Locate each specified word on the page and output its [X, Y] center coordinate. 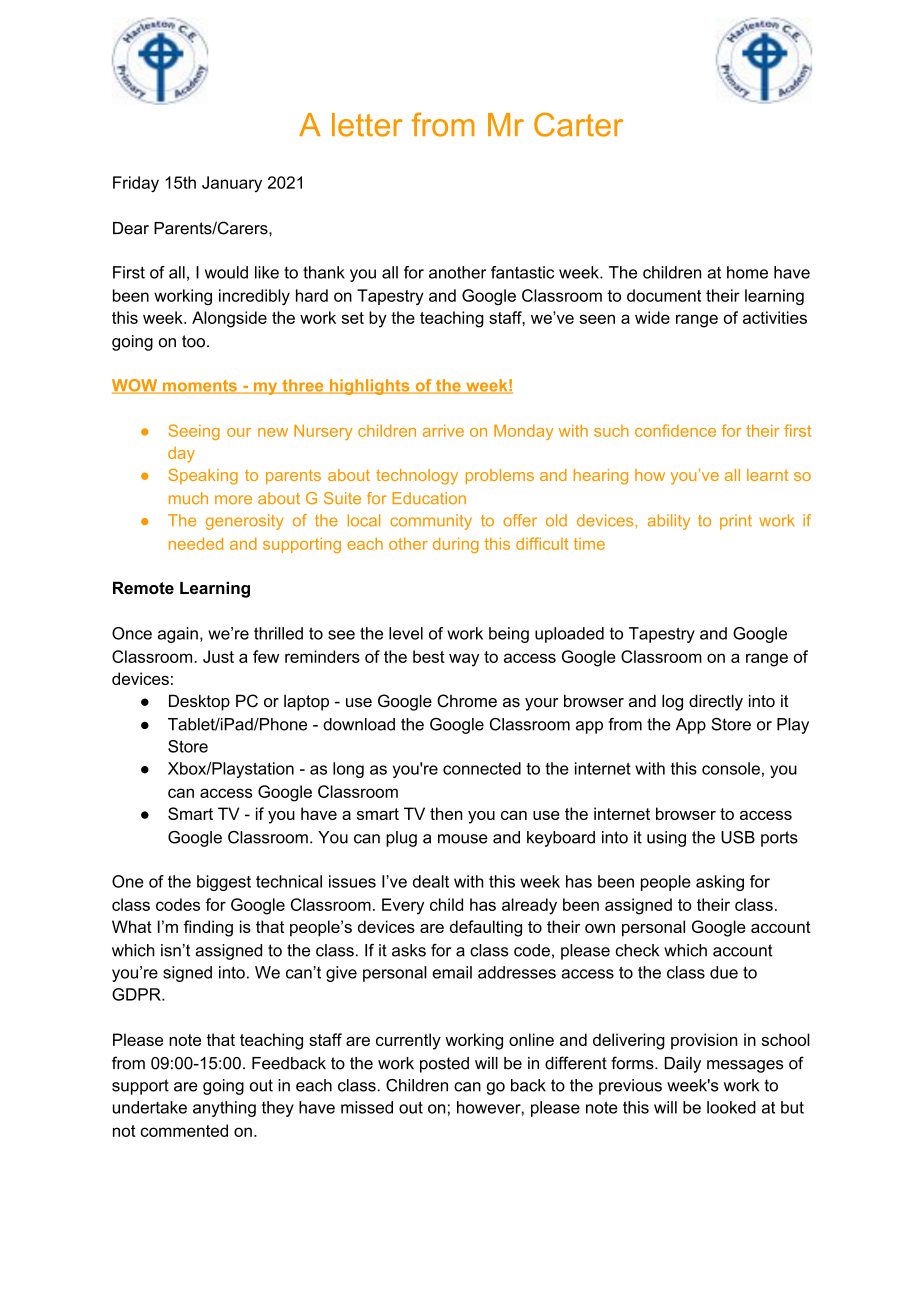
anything [224, 1109]
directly [716, 702]
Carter [578, 124]
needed [196, 543]
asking [720, 883]
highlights [369, 387]
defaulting [486, 928]
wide [652, 317]
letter [367, 125]
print [736, 522]
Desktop [199, 702]
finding [208, 928]
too [193, 341]
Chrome [467, 701]
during [456, 545]
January [232, 184]
